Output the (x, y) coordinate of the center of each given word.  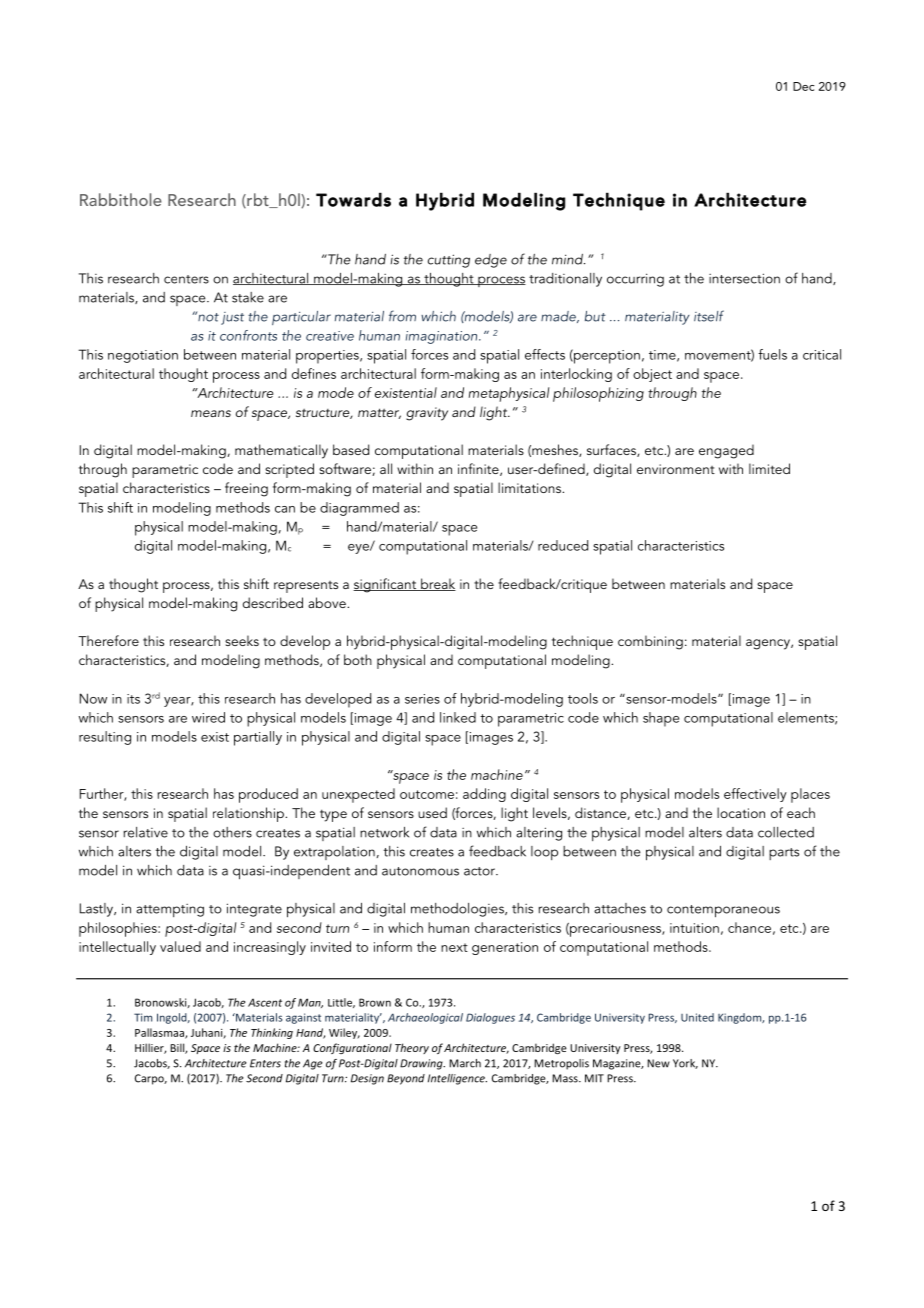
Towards (353, 199)
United (697, 1017)
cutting (449, 261)
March (465, 1063)
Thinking (272, 1033)
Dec (803, 86)
